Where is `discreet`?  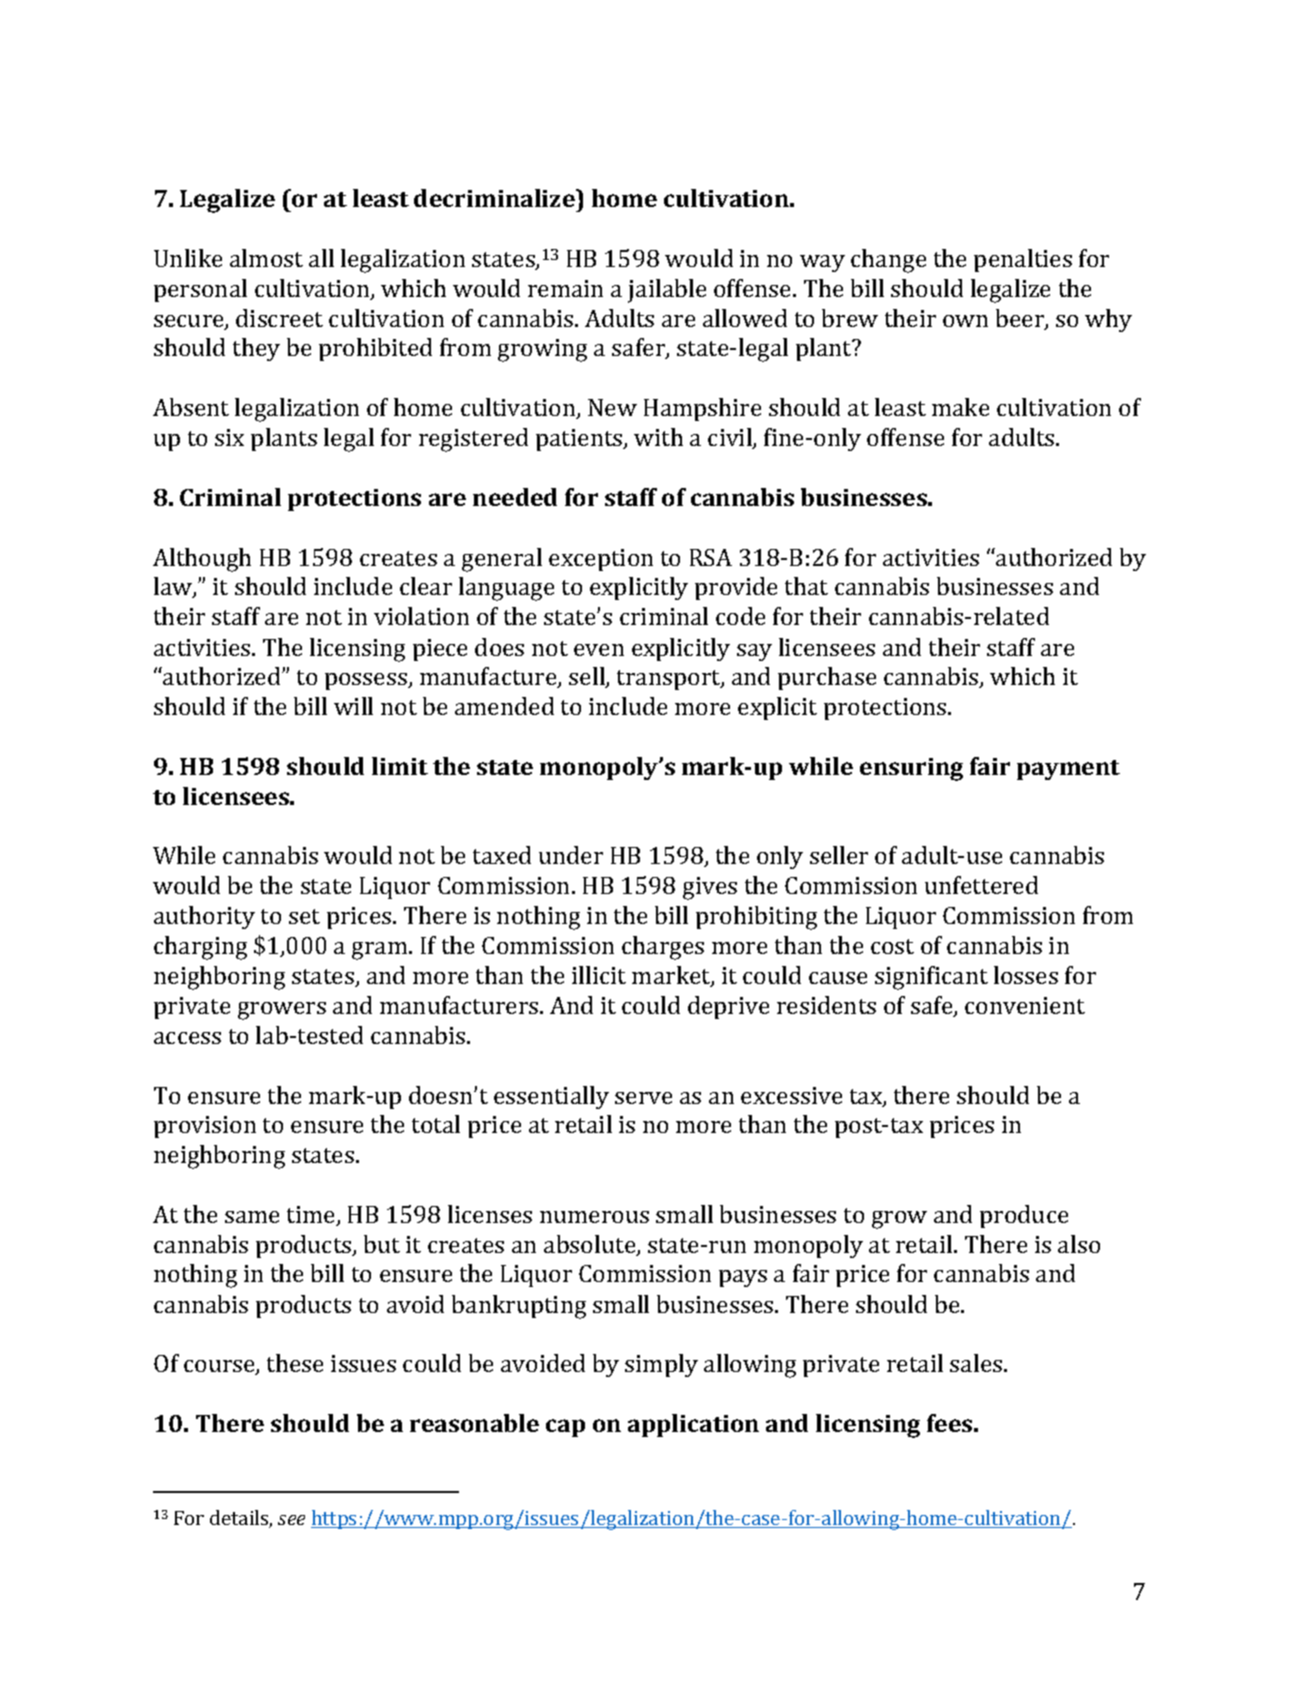 discreet is located at coordinates (279, 318).
